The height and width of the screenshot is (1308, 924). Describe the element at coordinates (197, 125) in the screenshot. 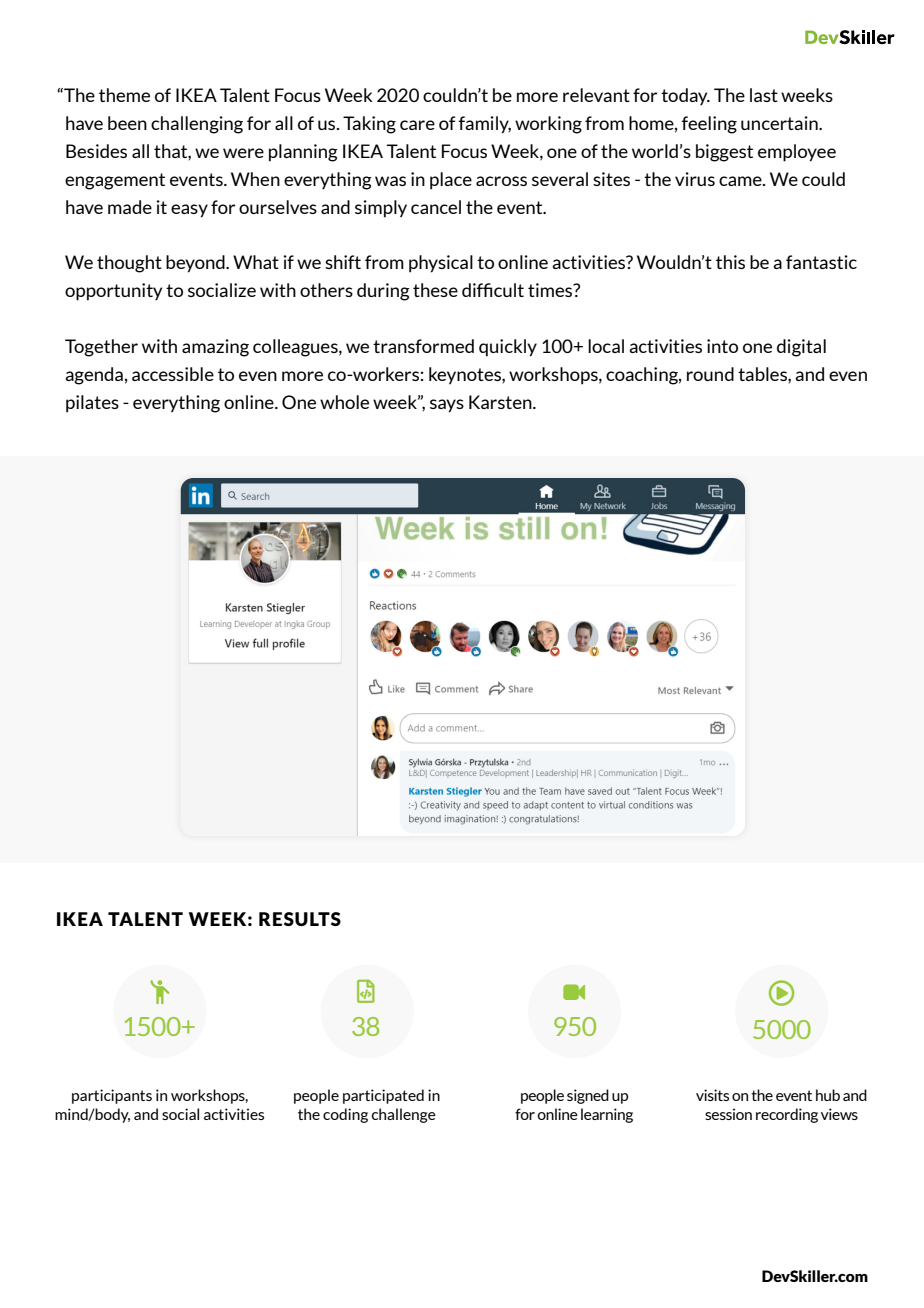

I see `challenging` at that location.
